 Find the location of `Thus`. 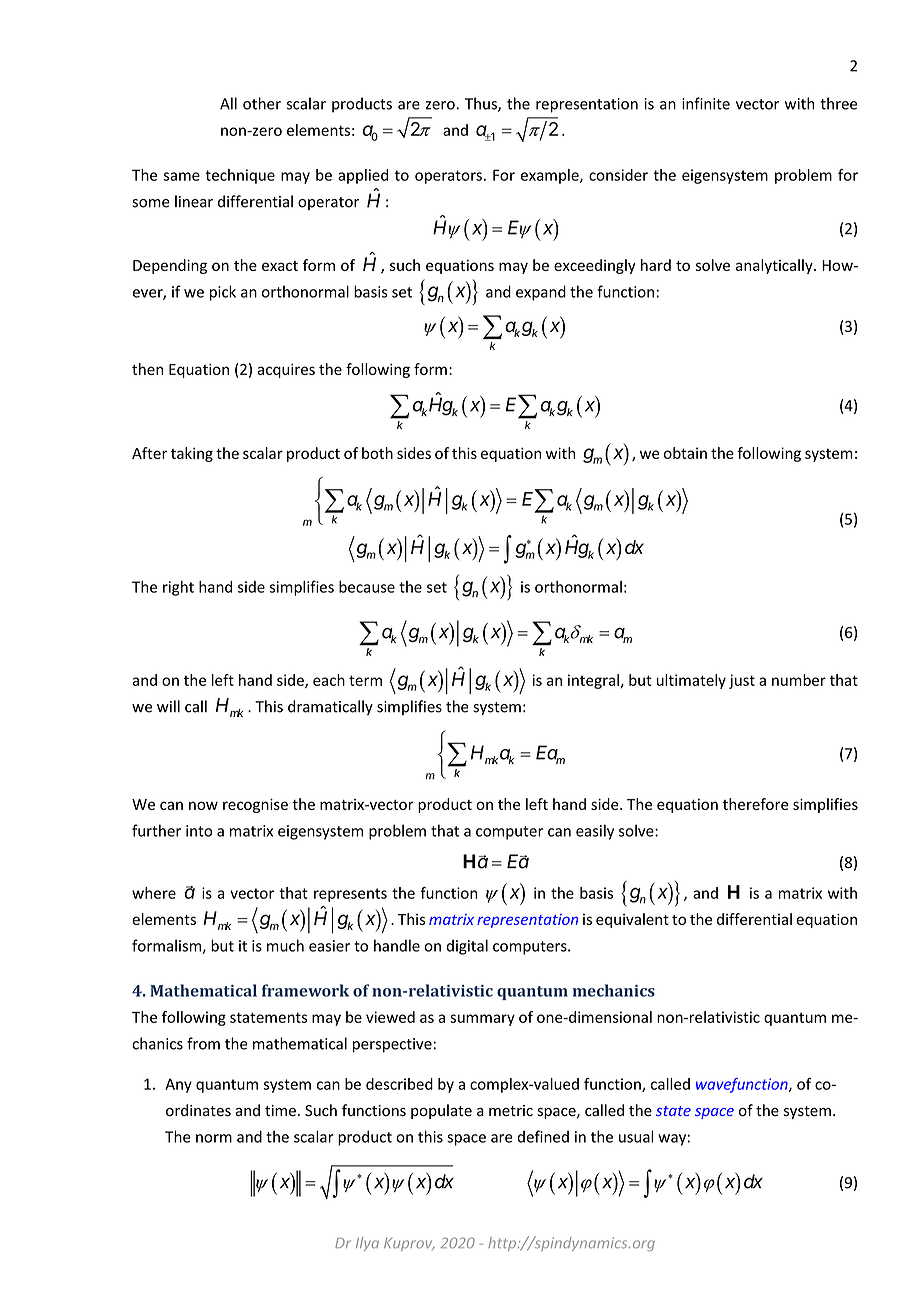

Thus is located at coordinates (482, 104).
